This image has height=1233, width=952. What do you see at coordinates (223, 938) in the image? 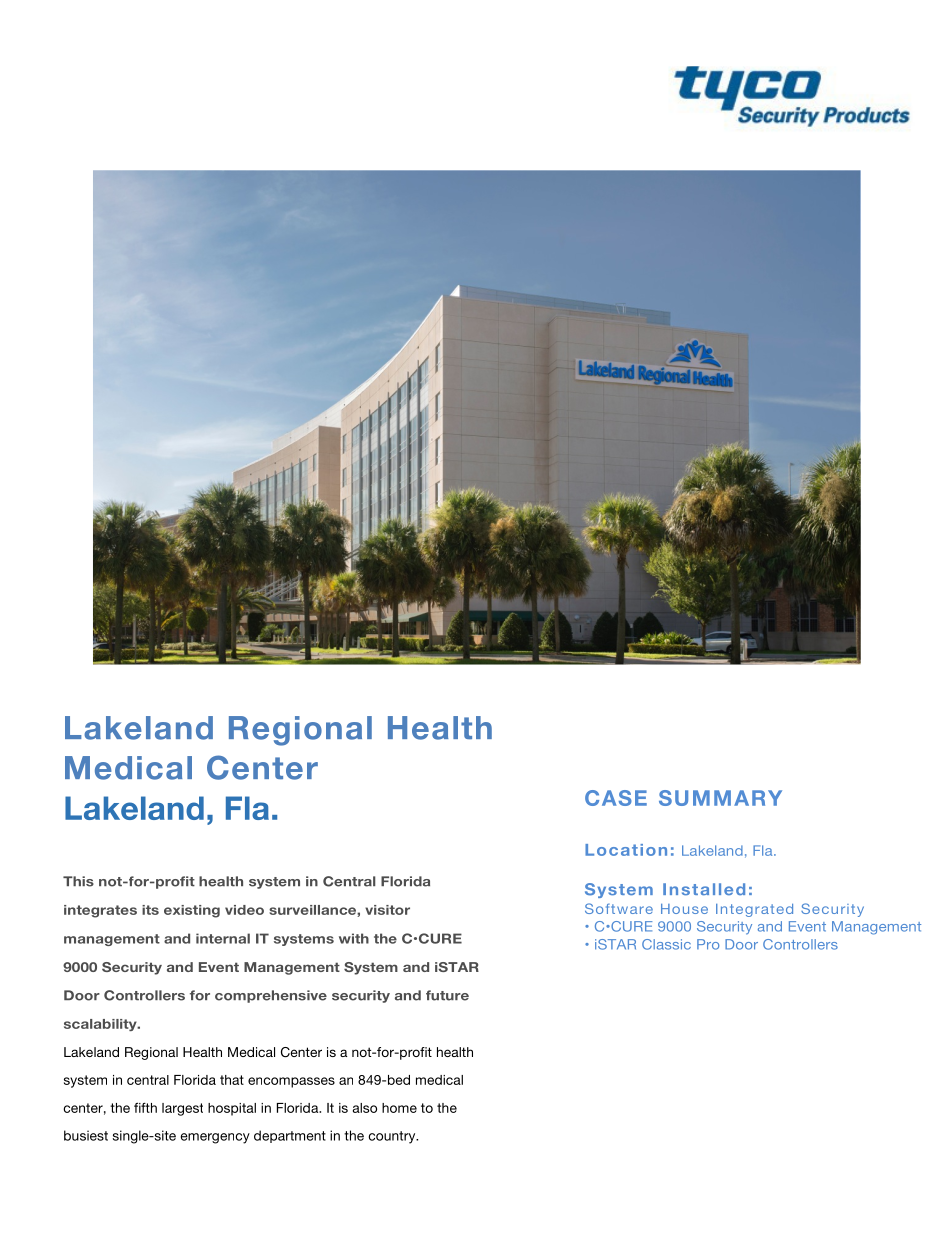
I see `internal` at bounding box center [223, 938].
